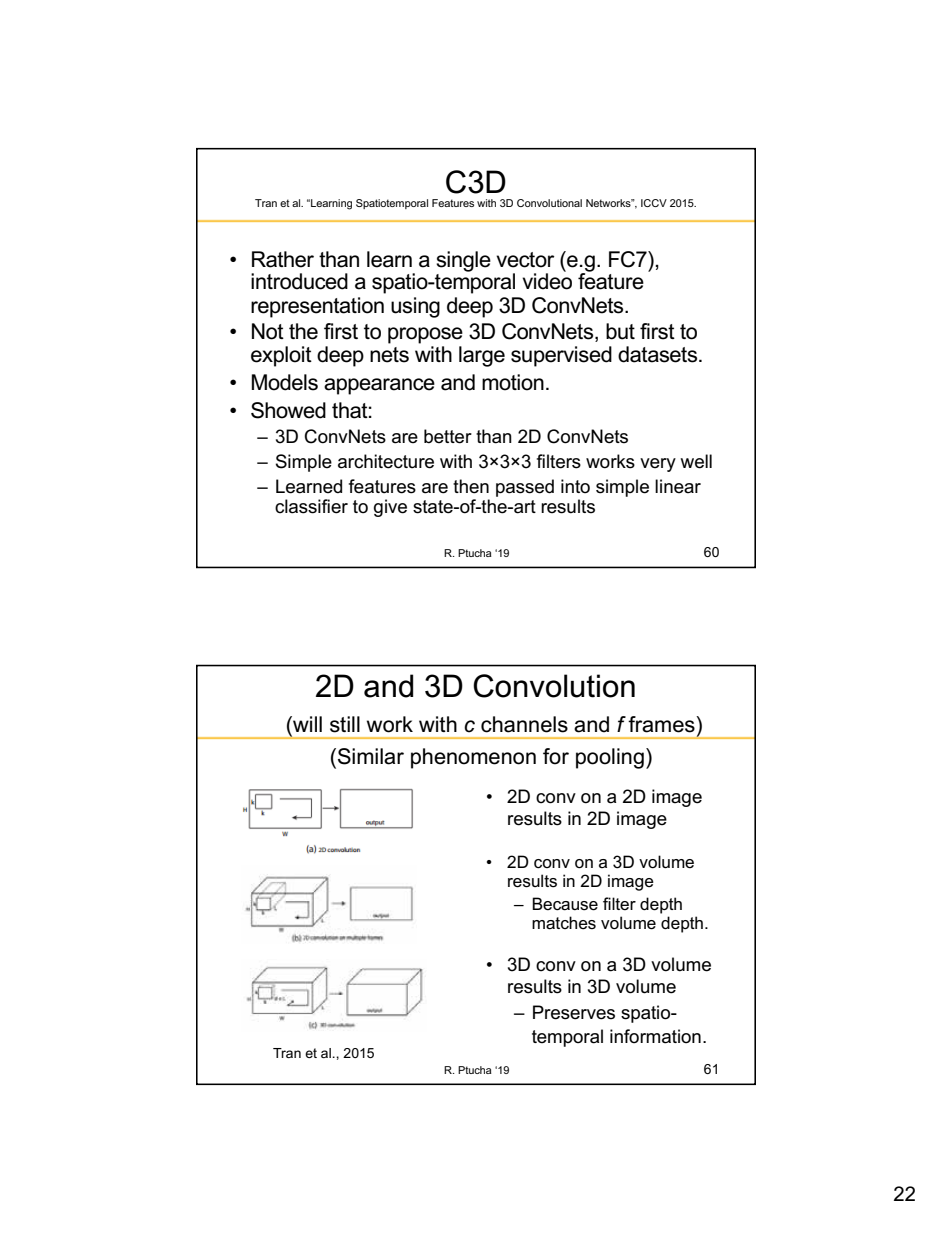 This screenshot has width=952, height=1233. What do you see at coordinates (564, 923) in the screenshot?
I see `matches` at bounding box center [564, 923].
